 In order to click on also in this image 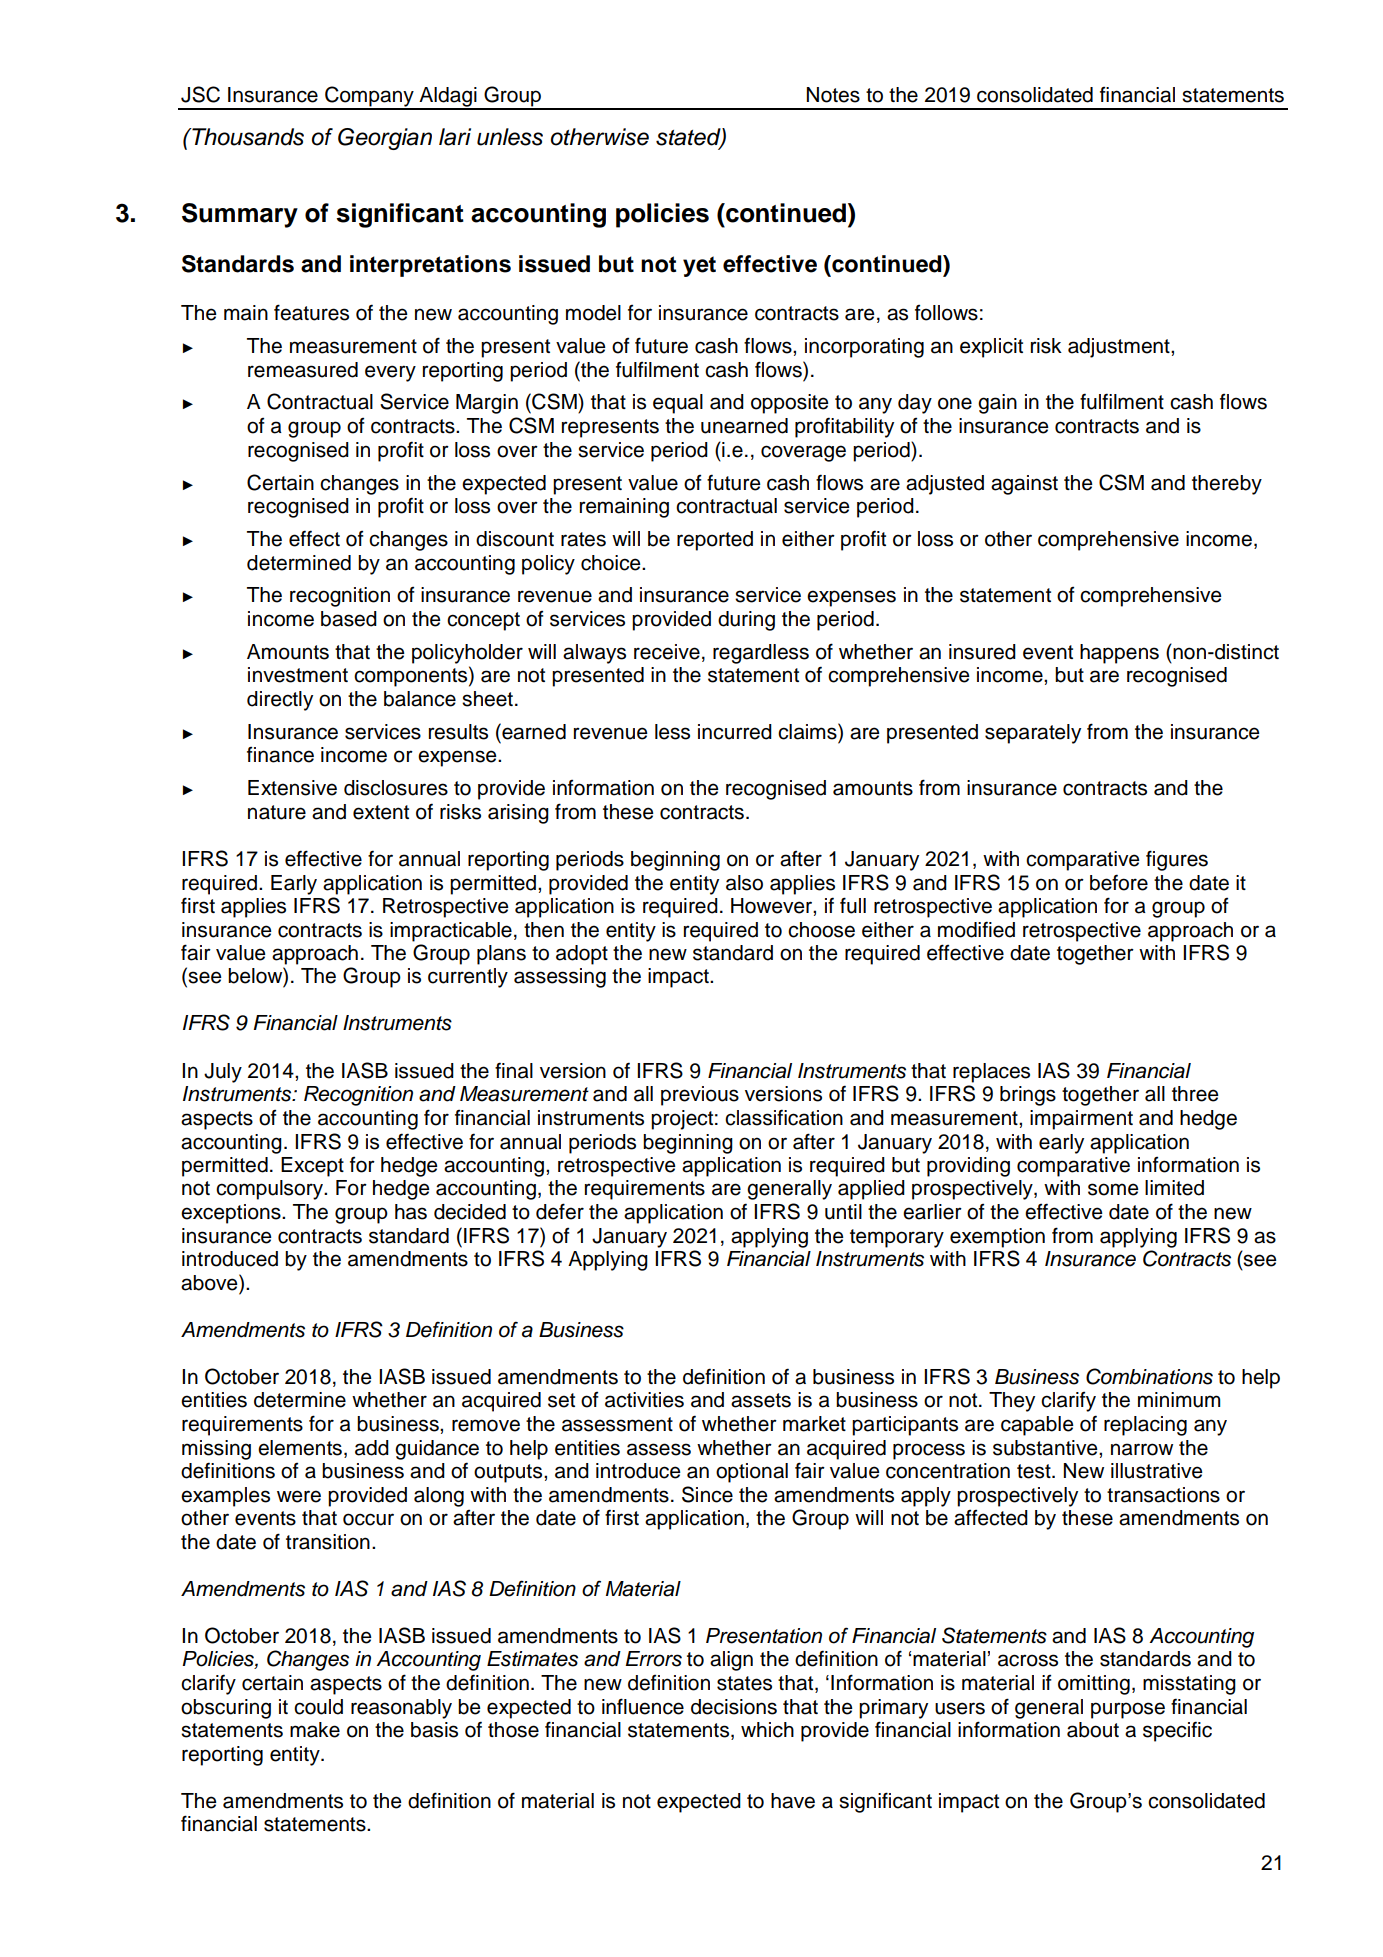, I will do `click(744, 883)`.
